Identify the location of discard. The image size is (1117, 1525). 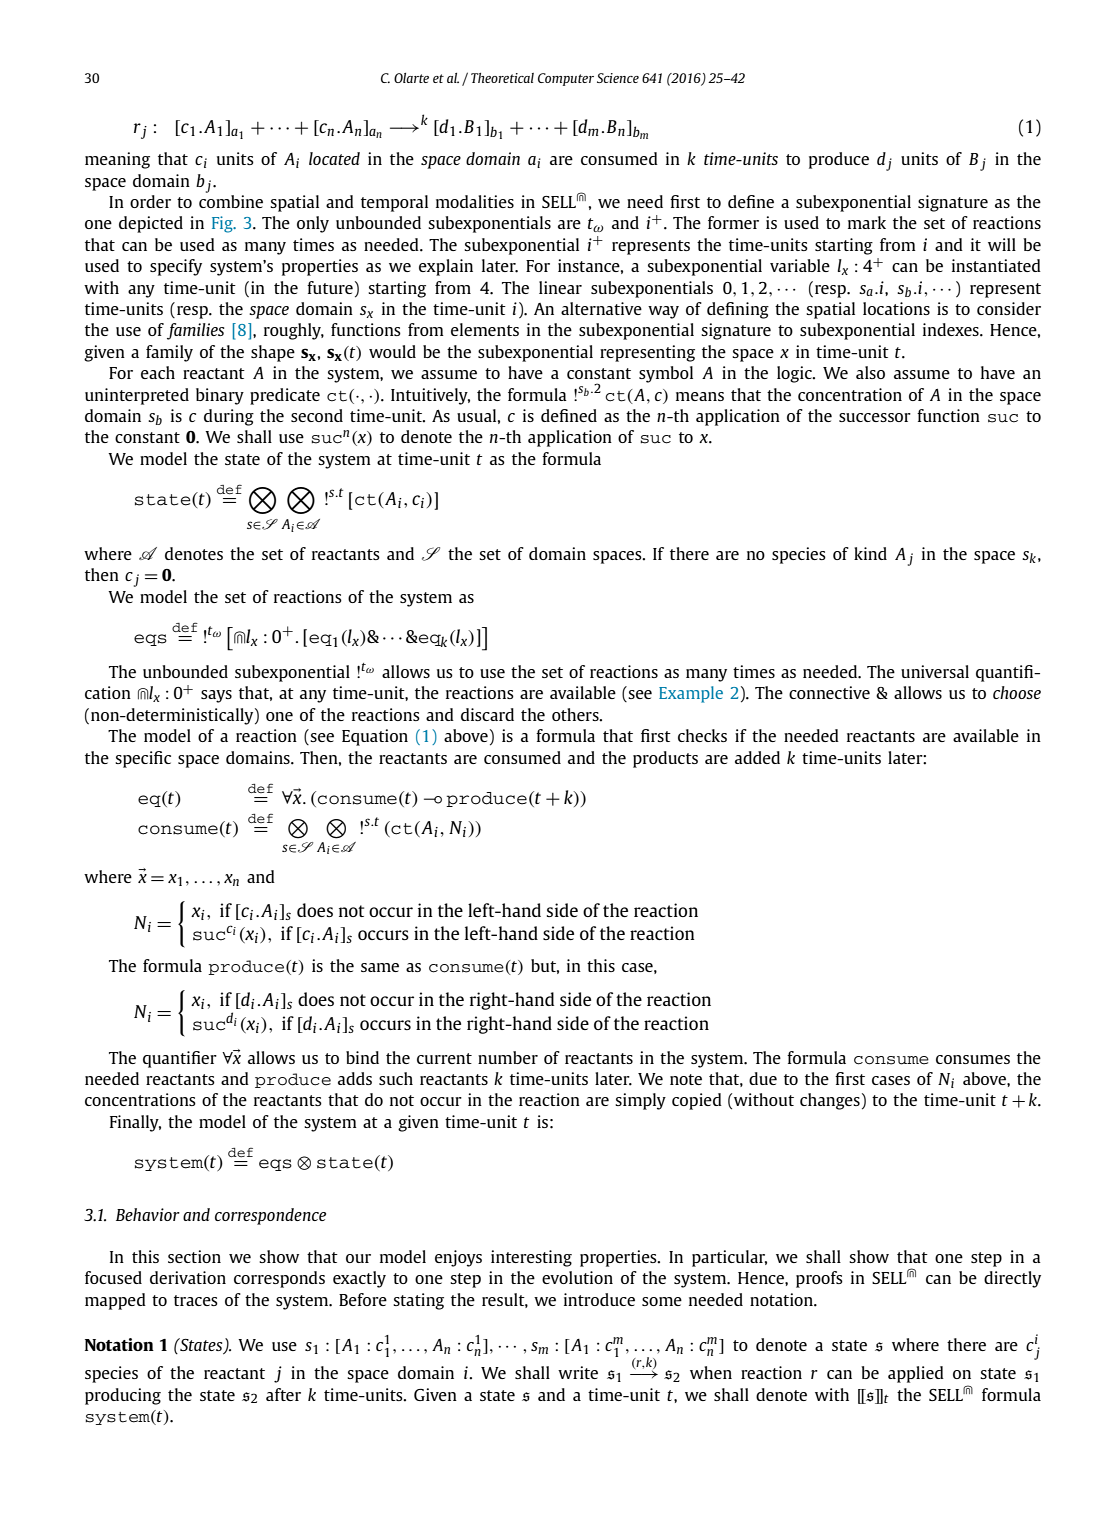
(487, 714).
